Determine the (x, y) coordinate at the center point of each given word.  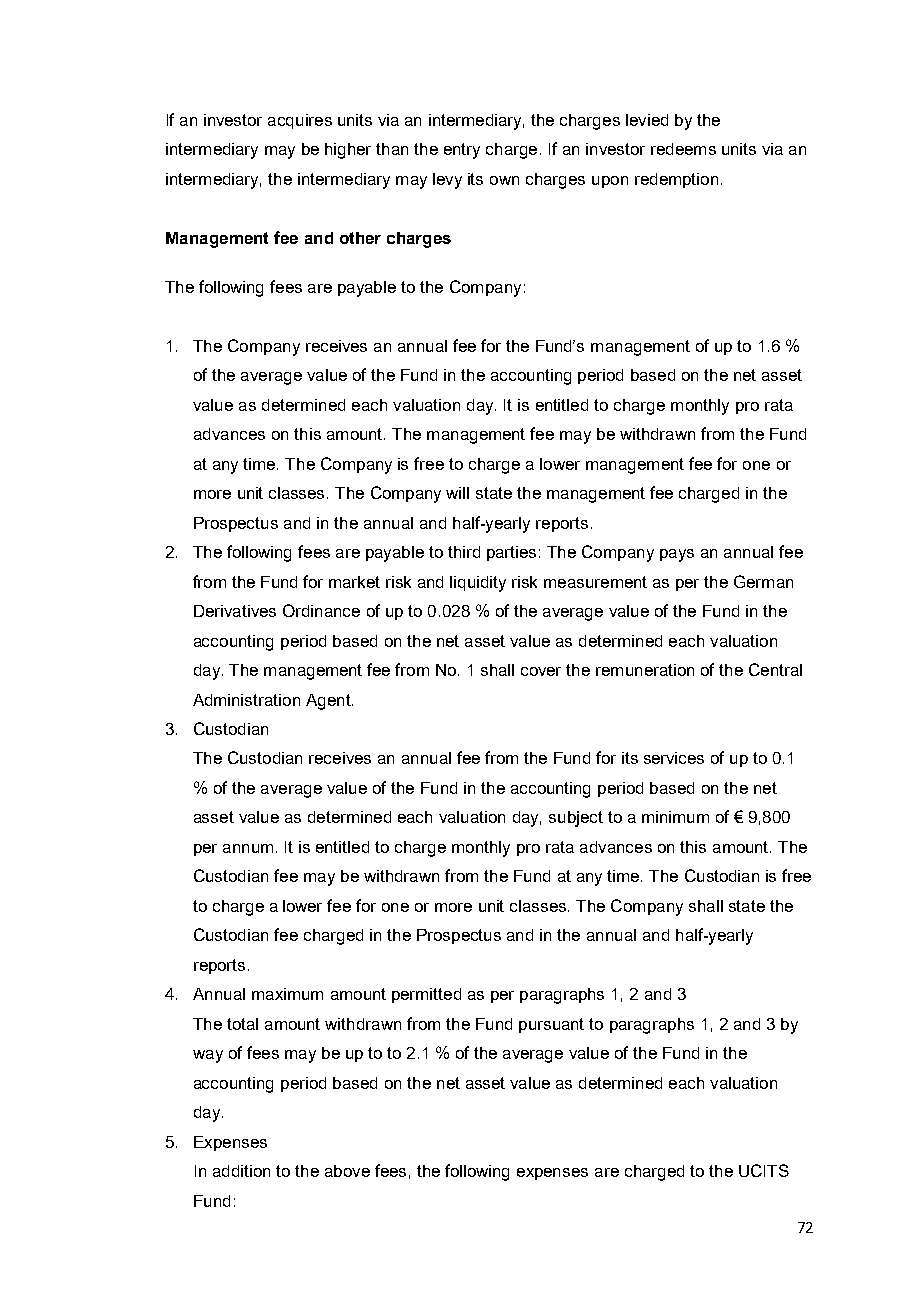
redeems (683, 149)
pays (677, 555)
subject (576, 819)
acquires (300, 121)
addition (241, 1171)
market (354, 582)
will (457, 493)
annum (248, 848)
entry (462, 151)
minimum (675, 817)
